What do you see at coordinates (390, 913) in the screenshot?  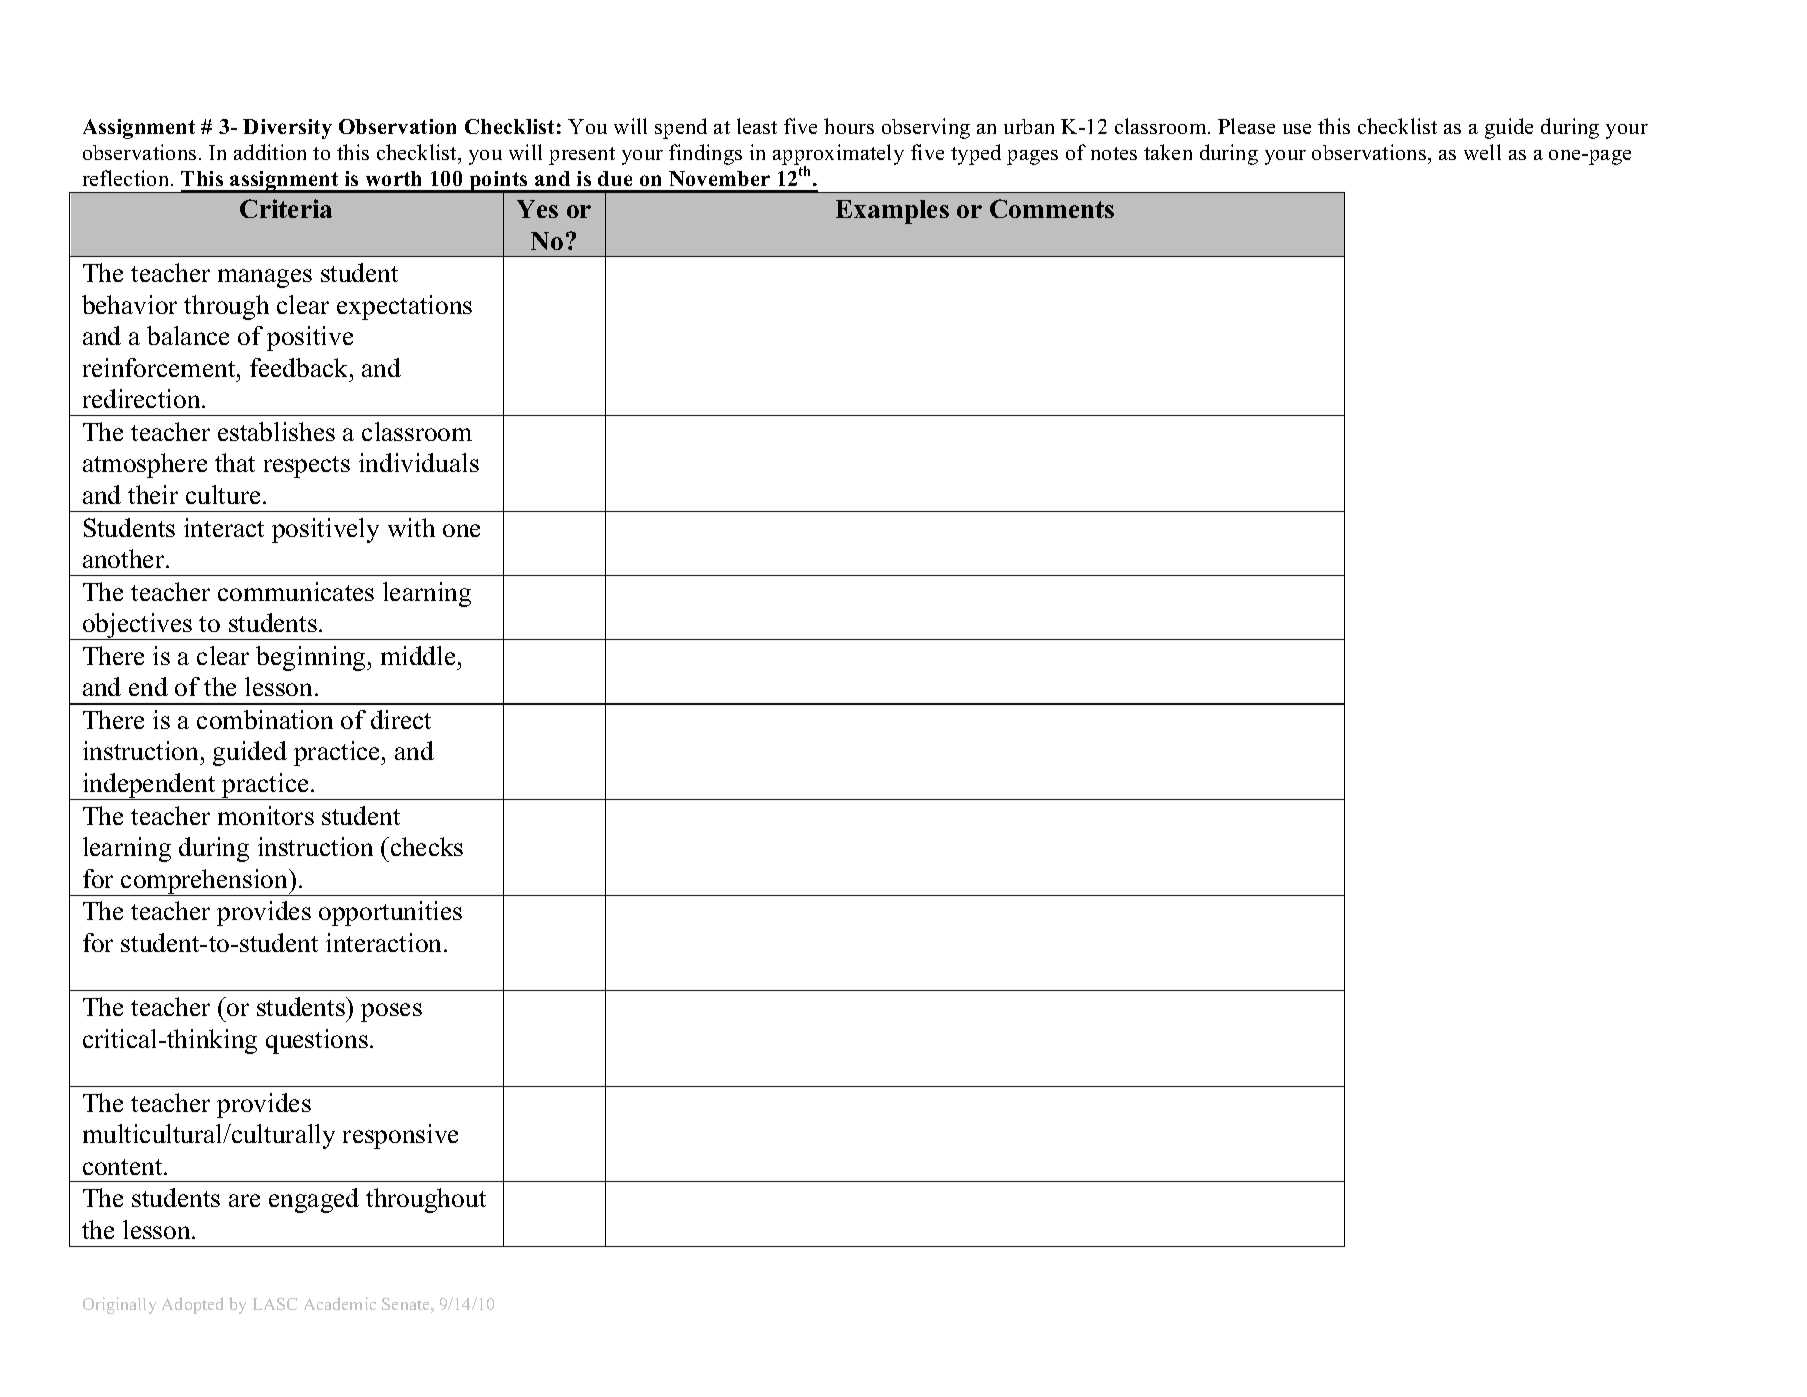 I see `opportunities` at bounding box center [390, 913].
